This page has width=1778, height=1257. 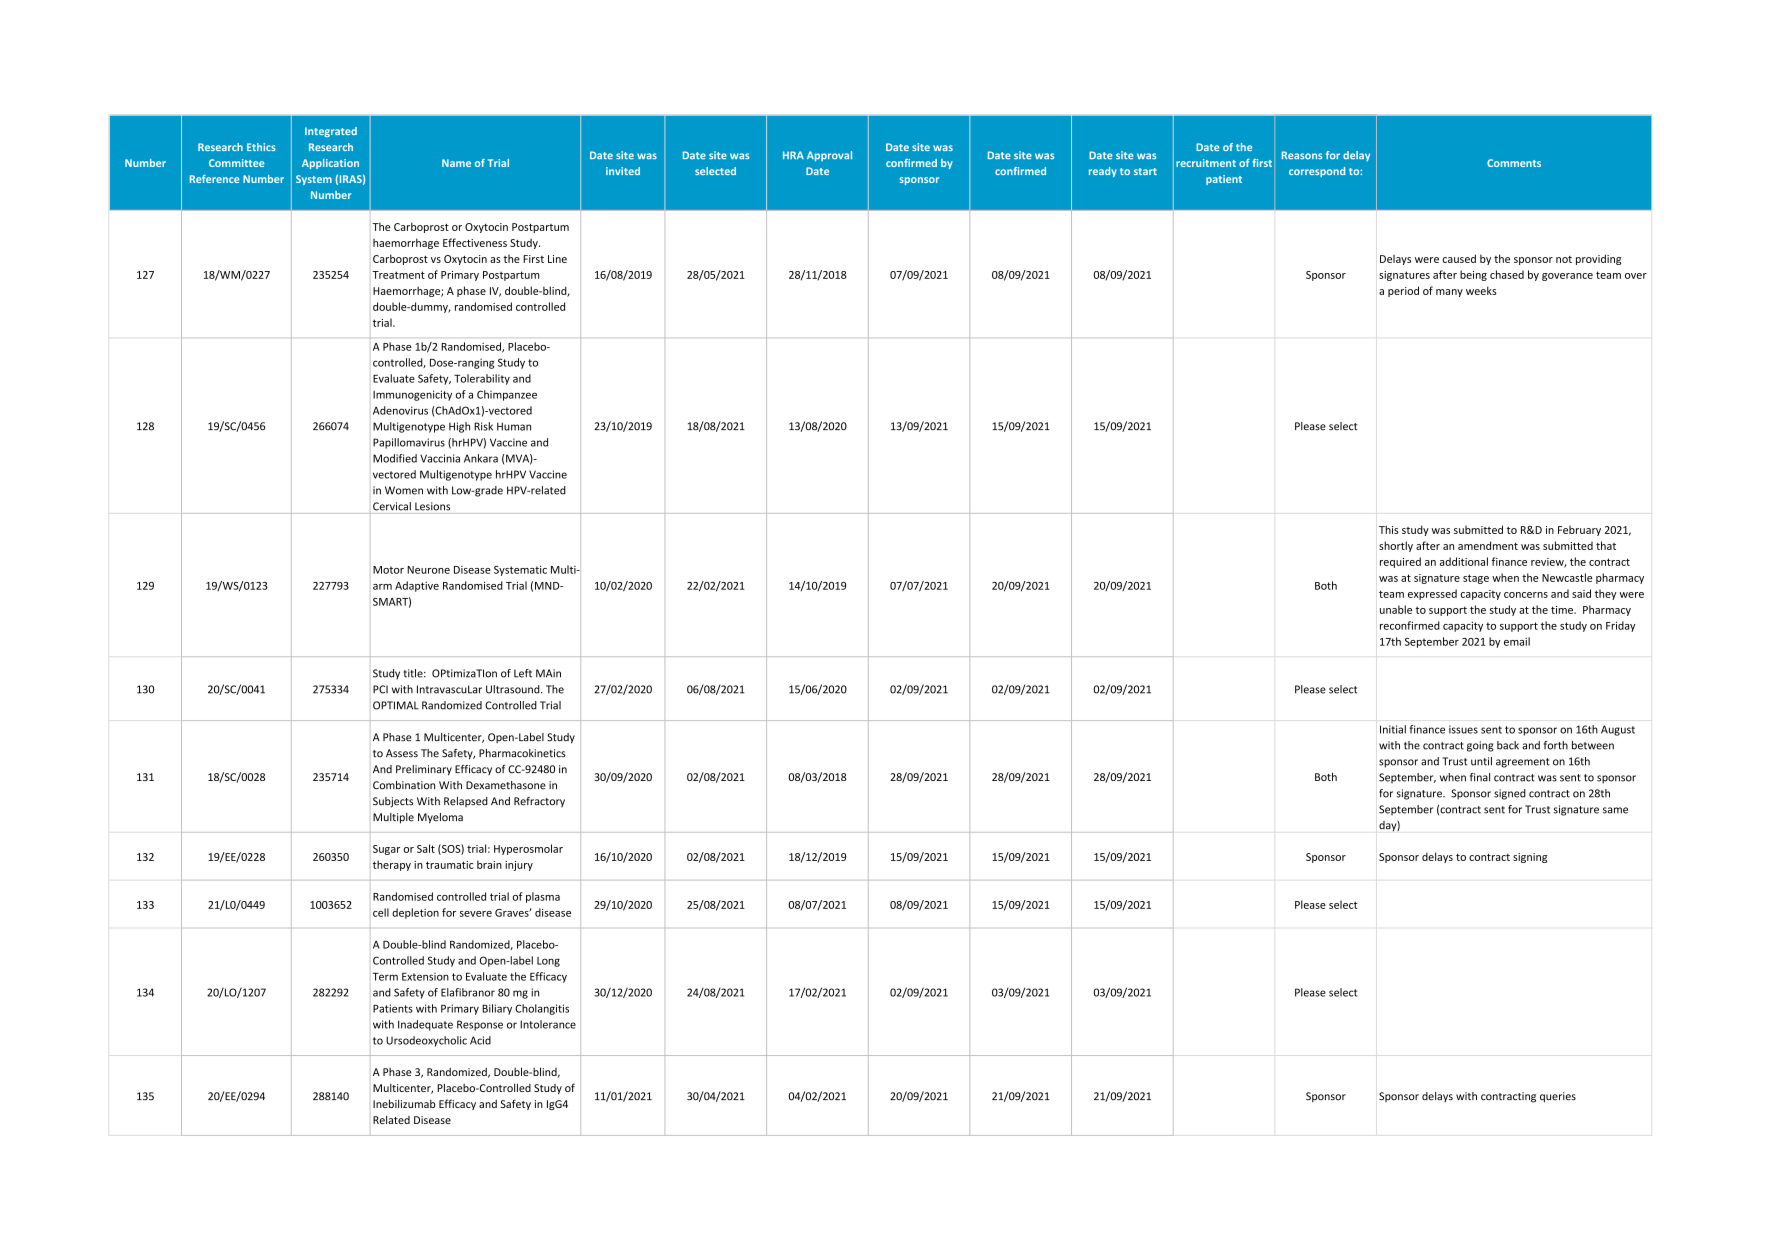 I want to click on Refractory, so click(x=539, y=802).
